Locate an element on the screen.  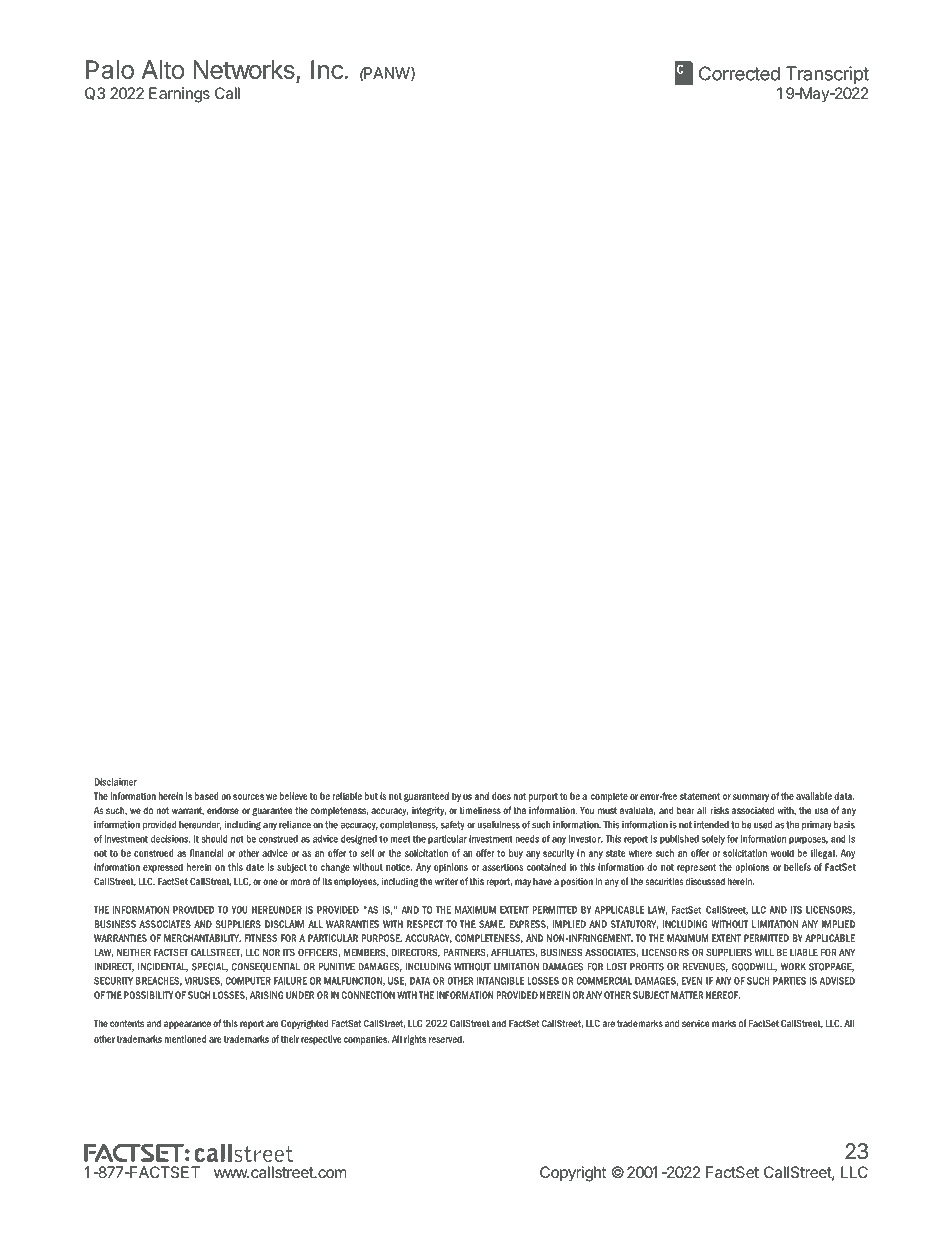
does is located at coordinates (501, 796).
